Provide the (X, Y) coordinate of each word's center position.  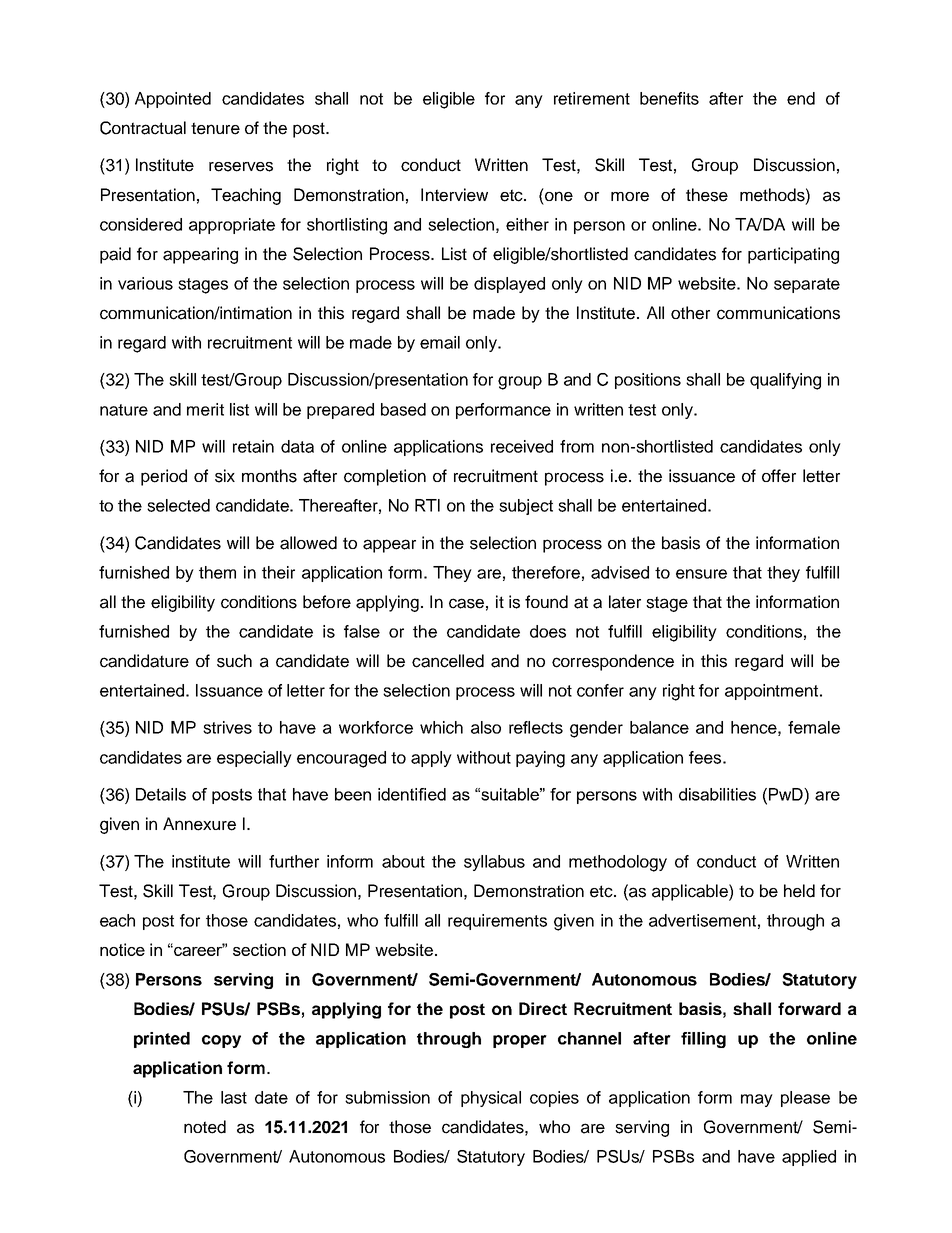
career (198, 950)
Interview (454, 195)
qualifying (785, 381)
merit (205, 409)
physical (491, 1099)
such (234, 661)
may (757, 1100)
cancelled (448, 661)
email (440, 342)
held (799, 891)
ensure (701, 574)
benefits (669, 98)
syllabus (494, 863)
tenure (215, 128)
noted (205, 1127)
